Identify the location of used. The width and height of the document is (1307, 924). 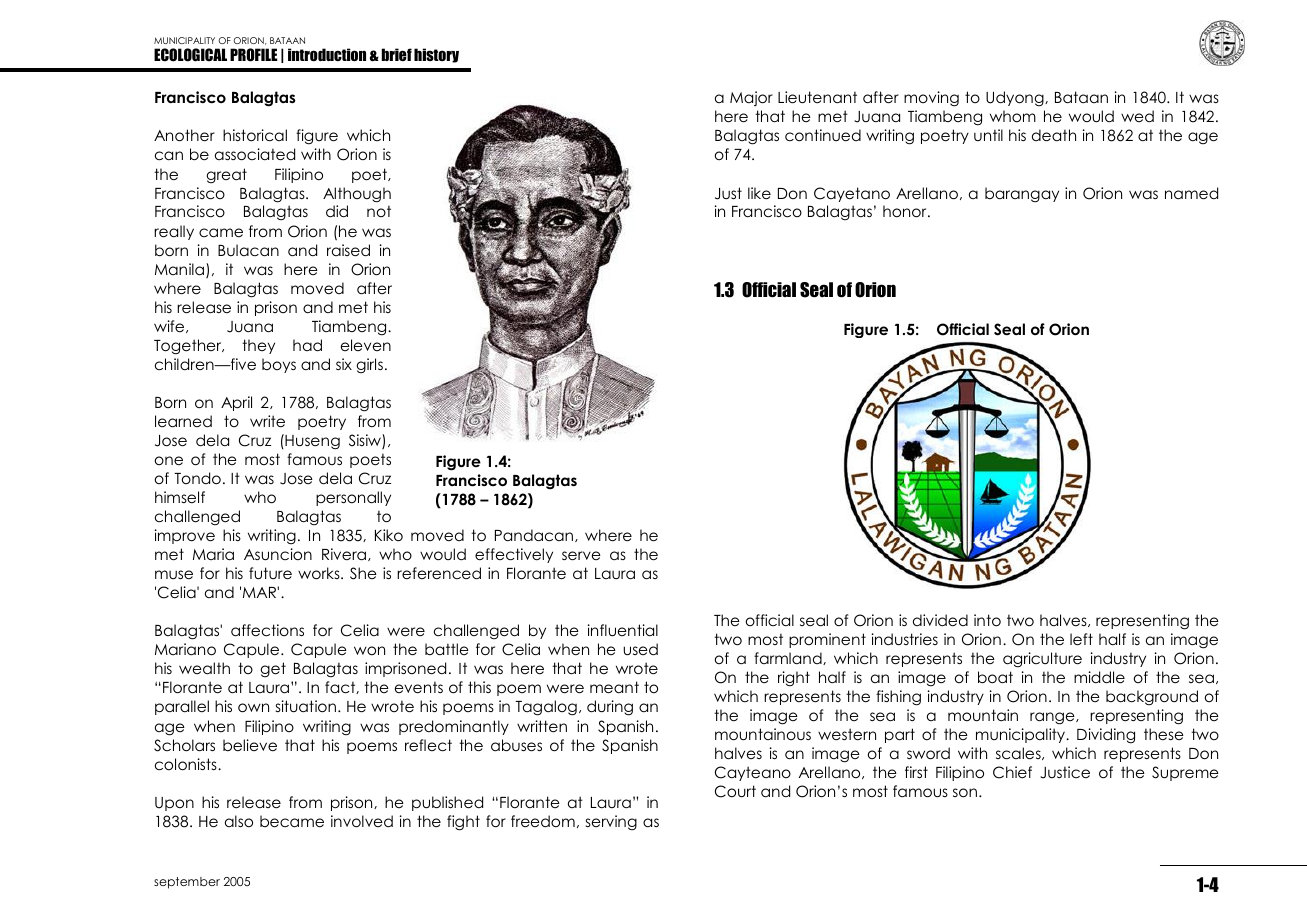
(640, 649).
